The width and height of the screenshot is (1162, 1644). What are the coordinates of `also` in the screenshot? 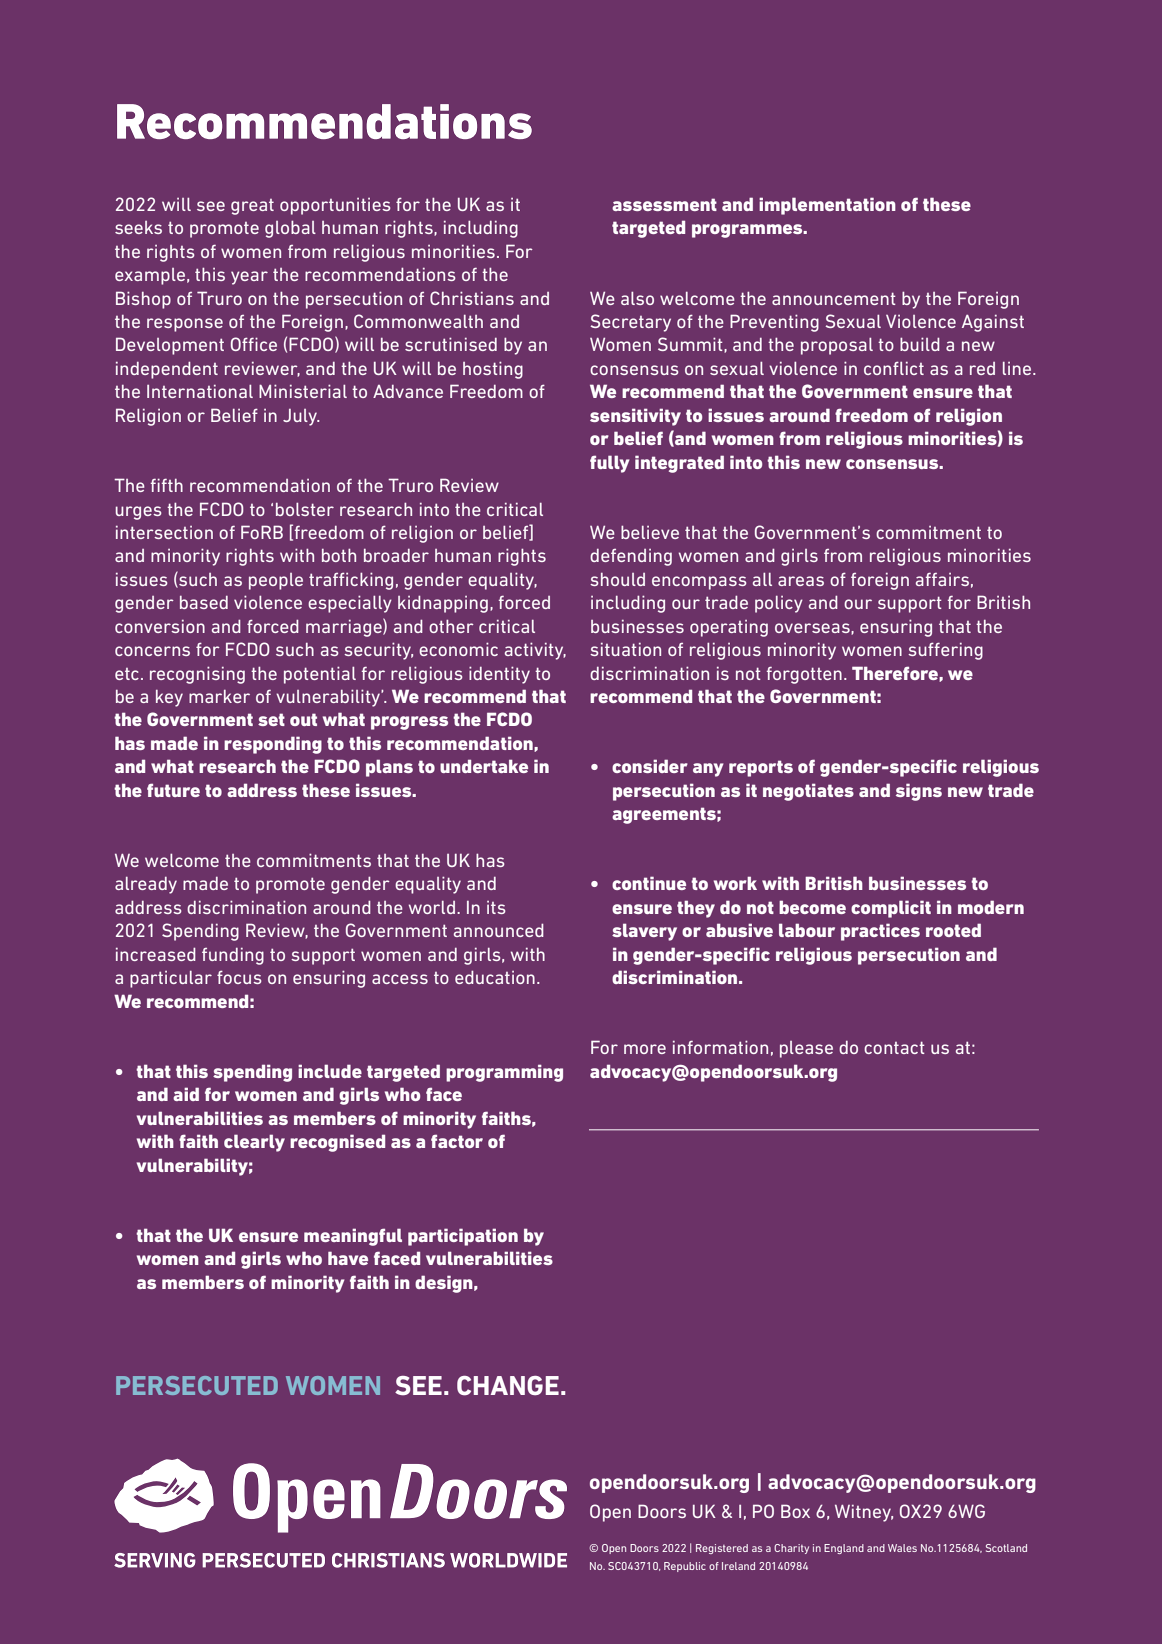 It's located at (637, 298).
